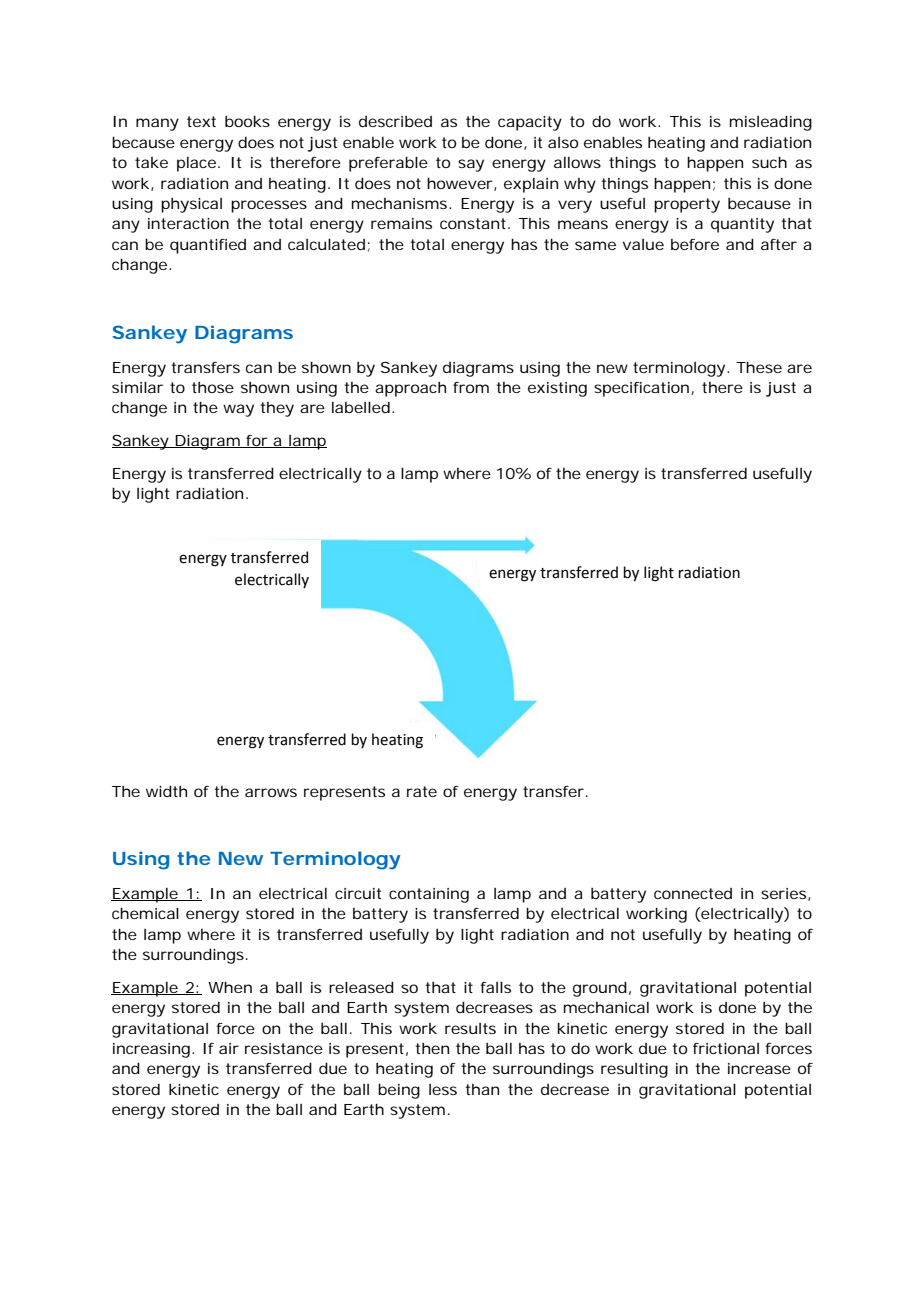  Describe the element at coordinates (643, 389) in the screenshot. I see `specification` at that location.
